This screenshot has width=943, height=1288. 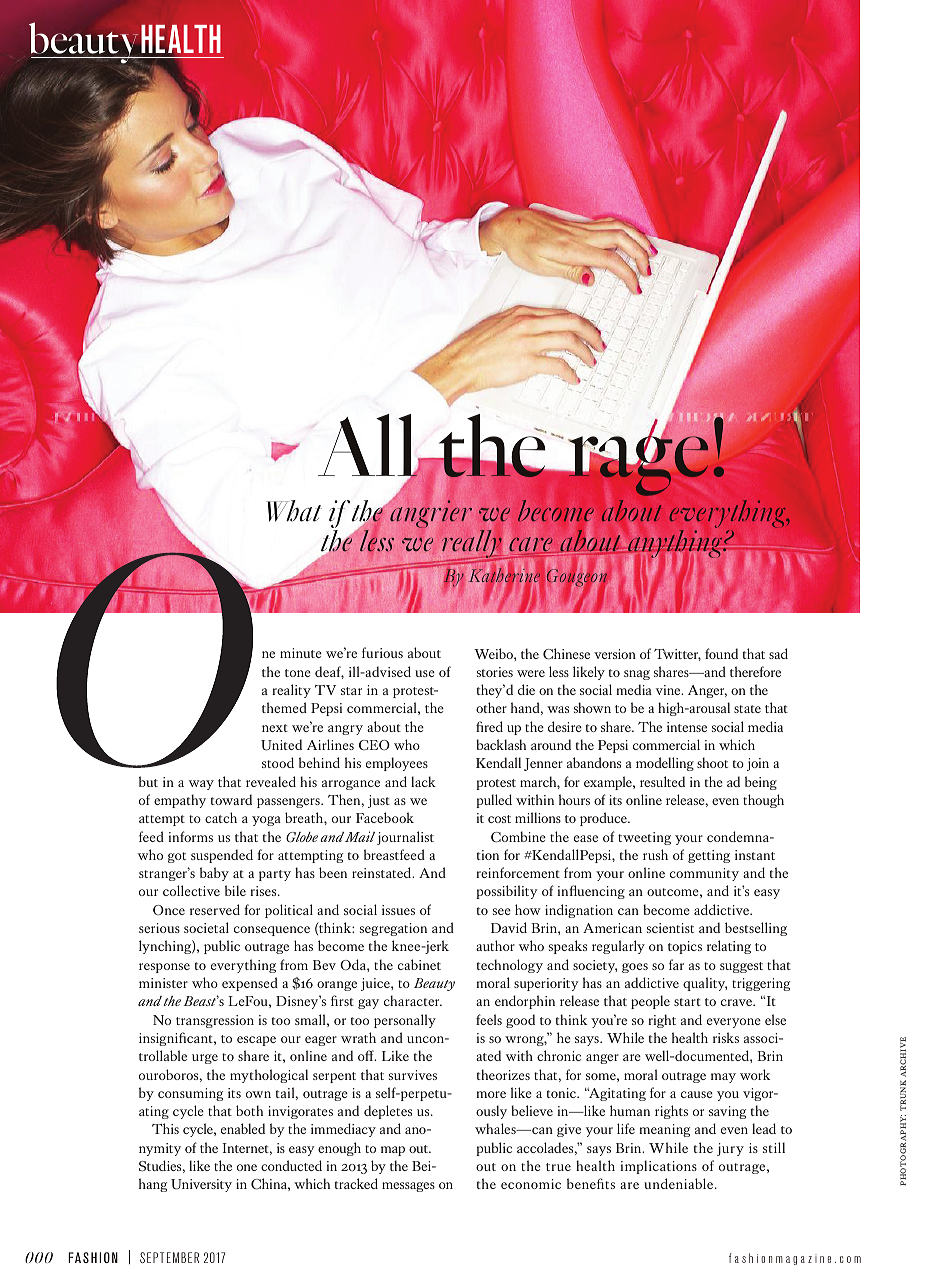 I want to click on september, so click(x=169, y=1257).
